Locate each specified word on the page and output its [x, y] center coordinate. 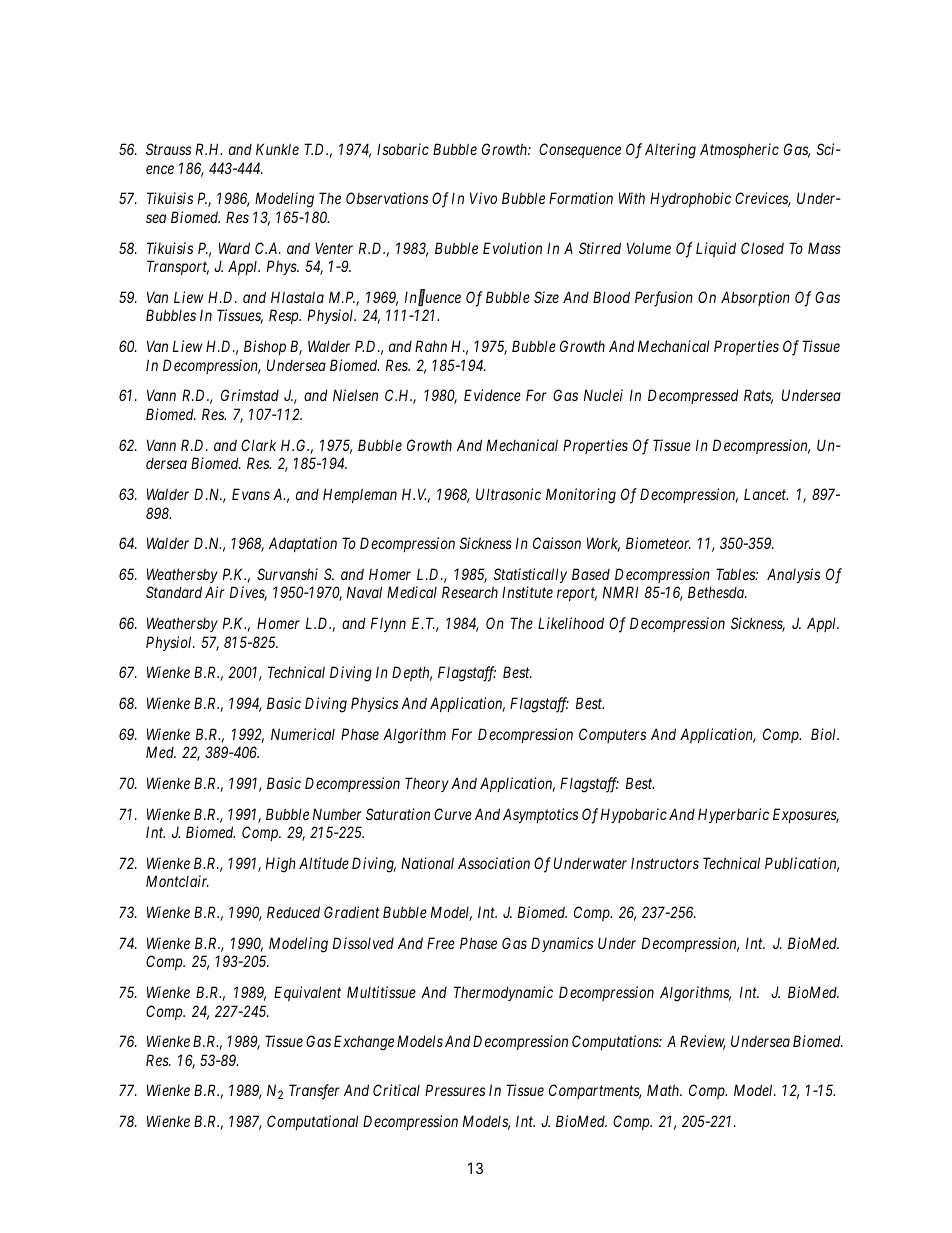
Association [494, 863]
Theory [427, 784]
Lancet [766, 494]
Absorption [755, 298]
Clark [258, 445]
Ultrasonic [508, 494]
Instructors [665, 863]
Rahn [431, 346]
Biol [825, 734]
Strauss [168, 149]
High [281, 865]
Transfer [314, 1092]
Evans [251, 494]
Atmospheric [739, 150]
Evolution [512, 248]
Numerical [303, 734]
